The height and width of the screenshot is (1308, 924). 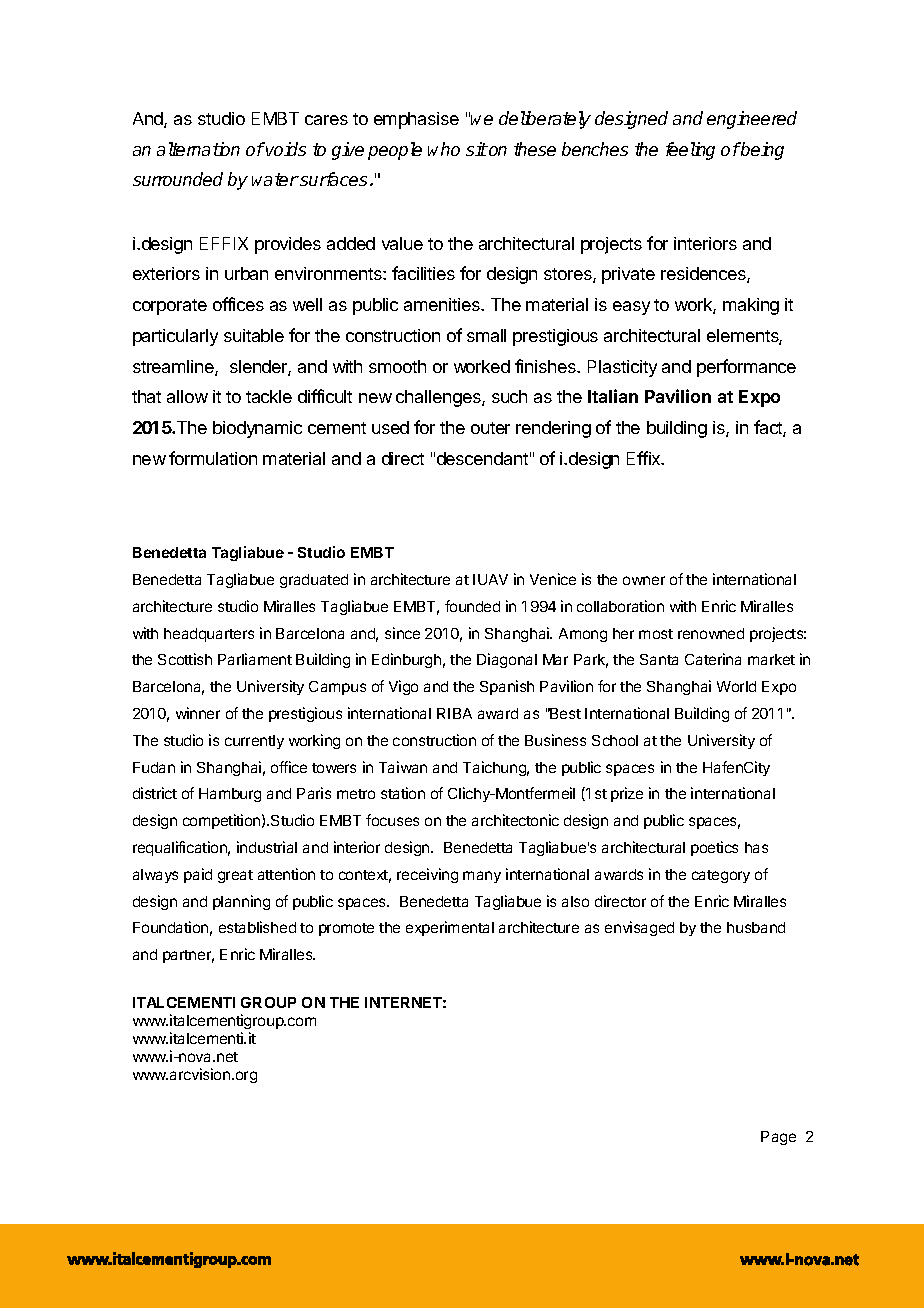 What do you see at coordinates (690, 151) in the screenshot?
I see `feeling` at bounding box center [690, 151].
